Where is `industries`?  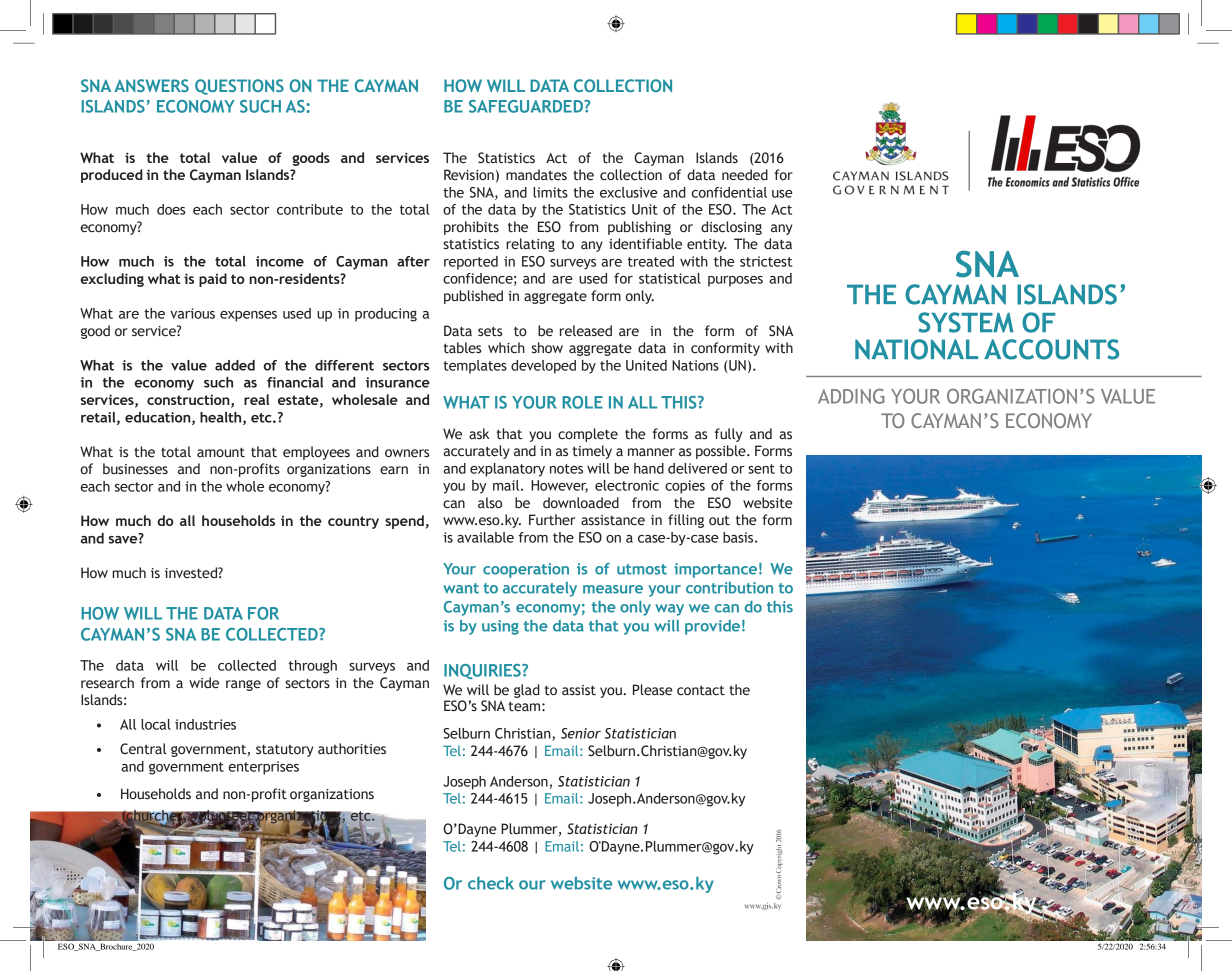
industries is located at coordinates (205, 724).
